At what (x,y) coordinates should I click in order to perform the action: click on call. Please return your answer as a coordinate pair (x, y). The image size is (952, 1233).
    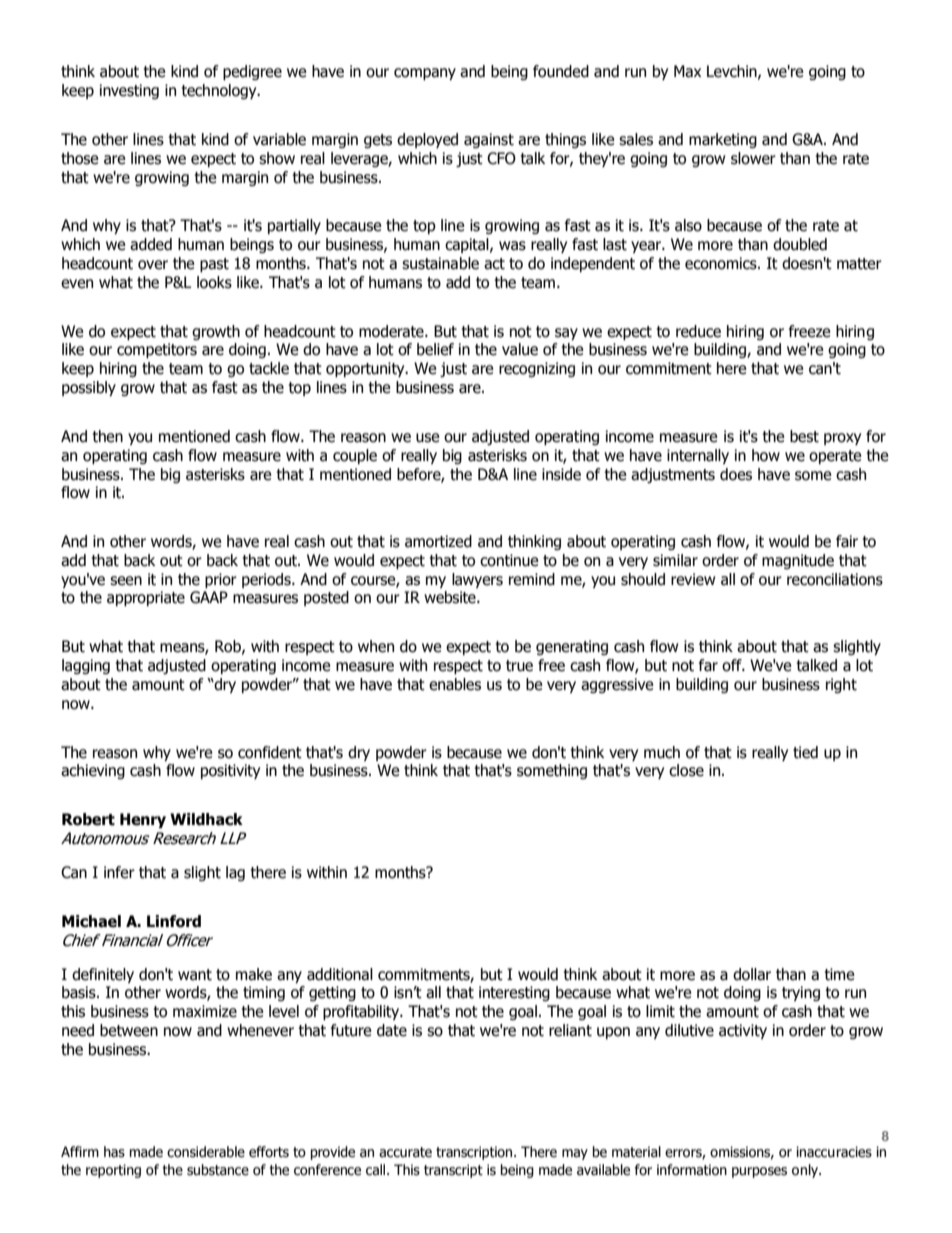
    Looking at the image, I should click on (377, 1170).
